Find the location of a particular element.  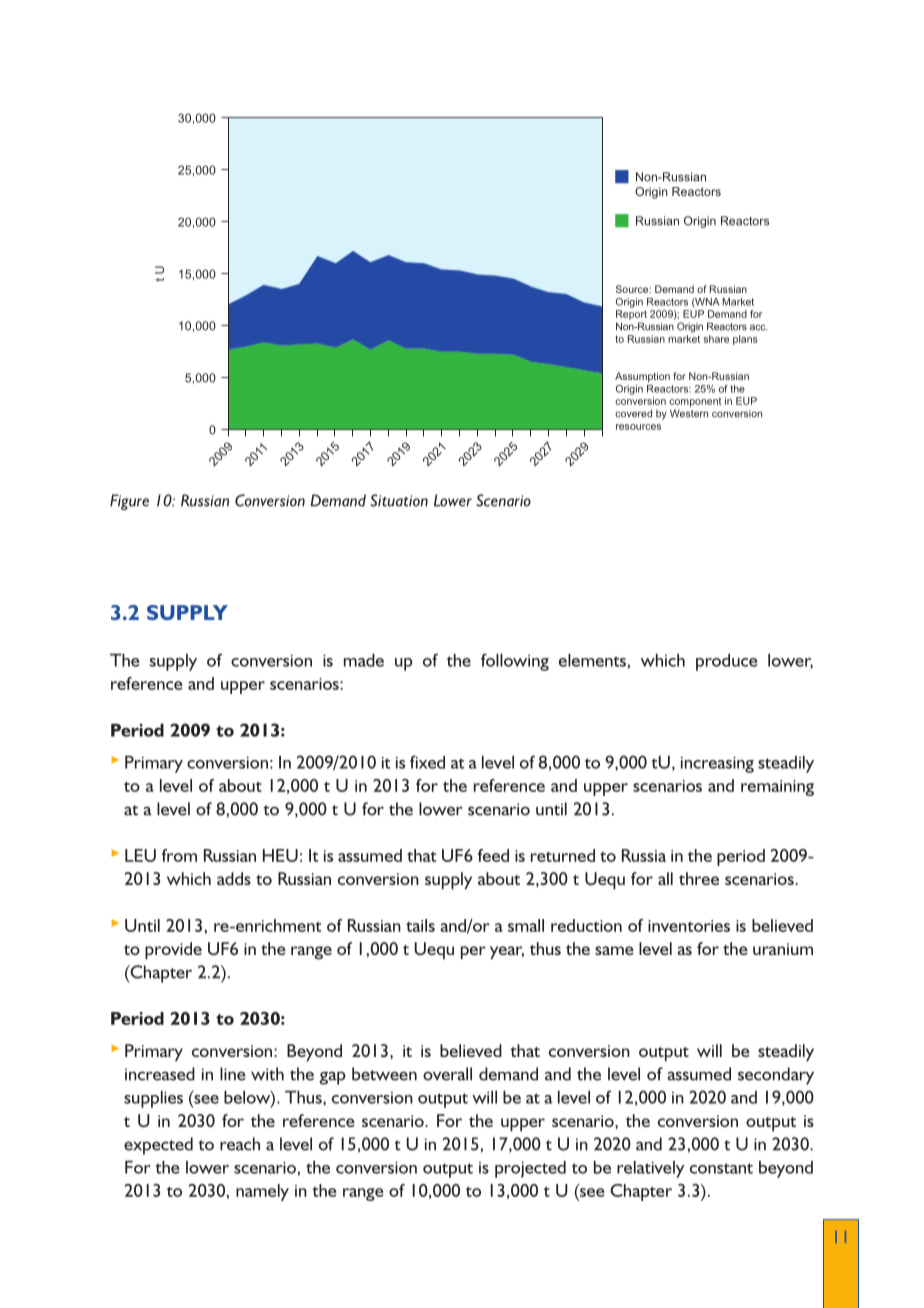

from is located at coordinates (179, 855).
